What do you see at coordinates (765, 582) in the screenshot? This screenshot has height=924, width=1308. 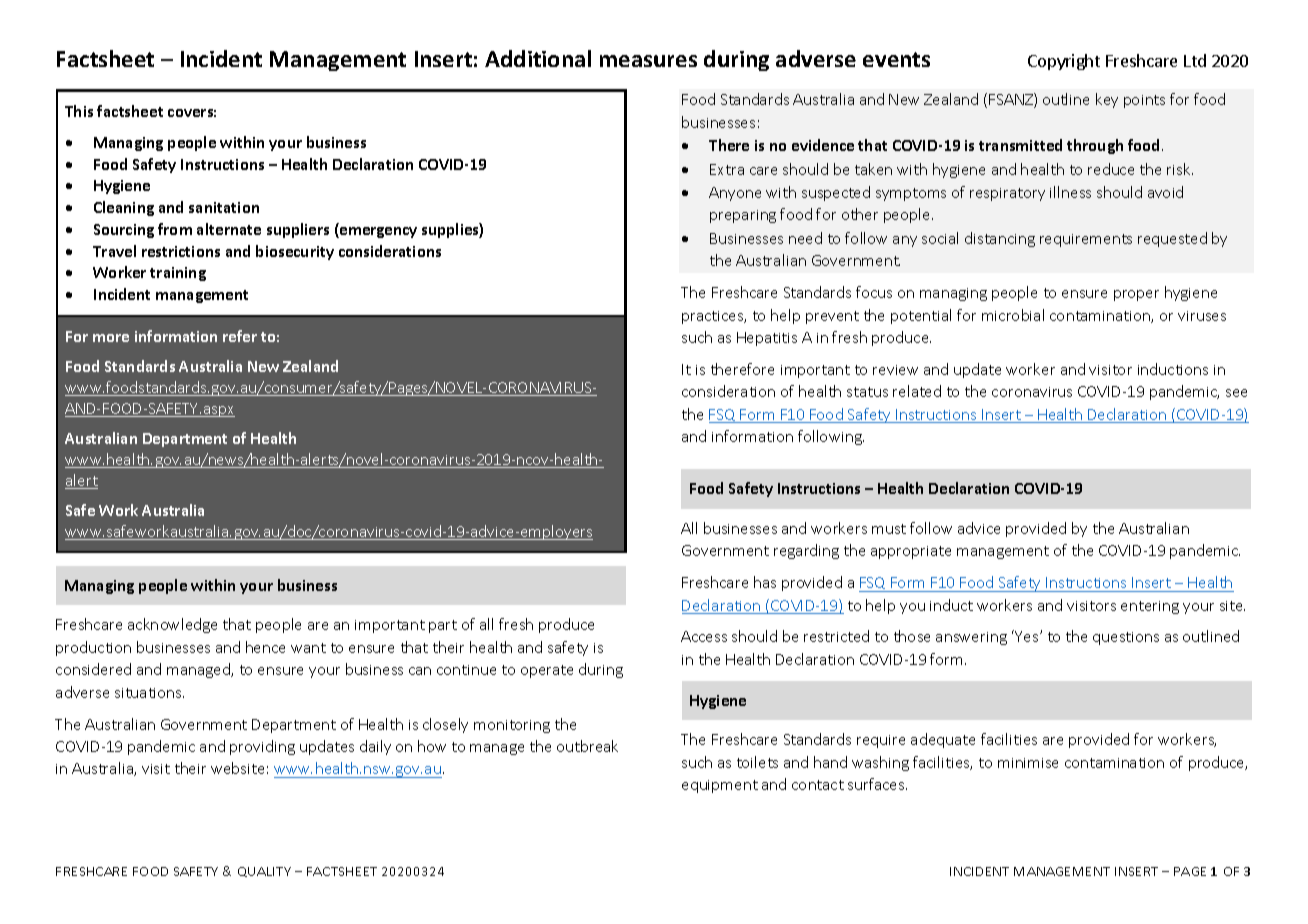 I see `has` at bounding box center [765, 582].
